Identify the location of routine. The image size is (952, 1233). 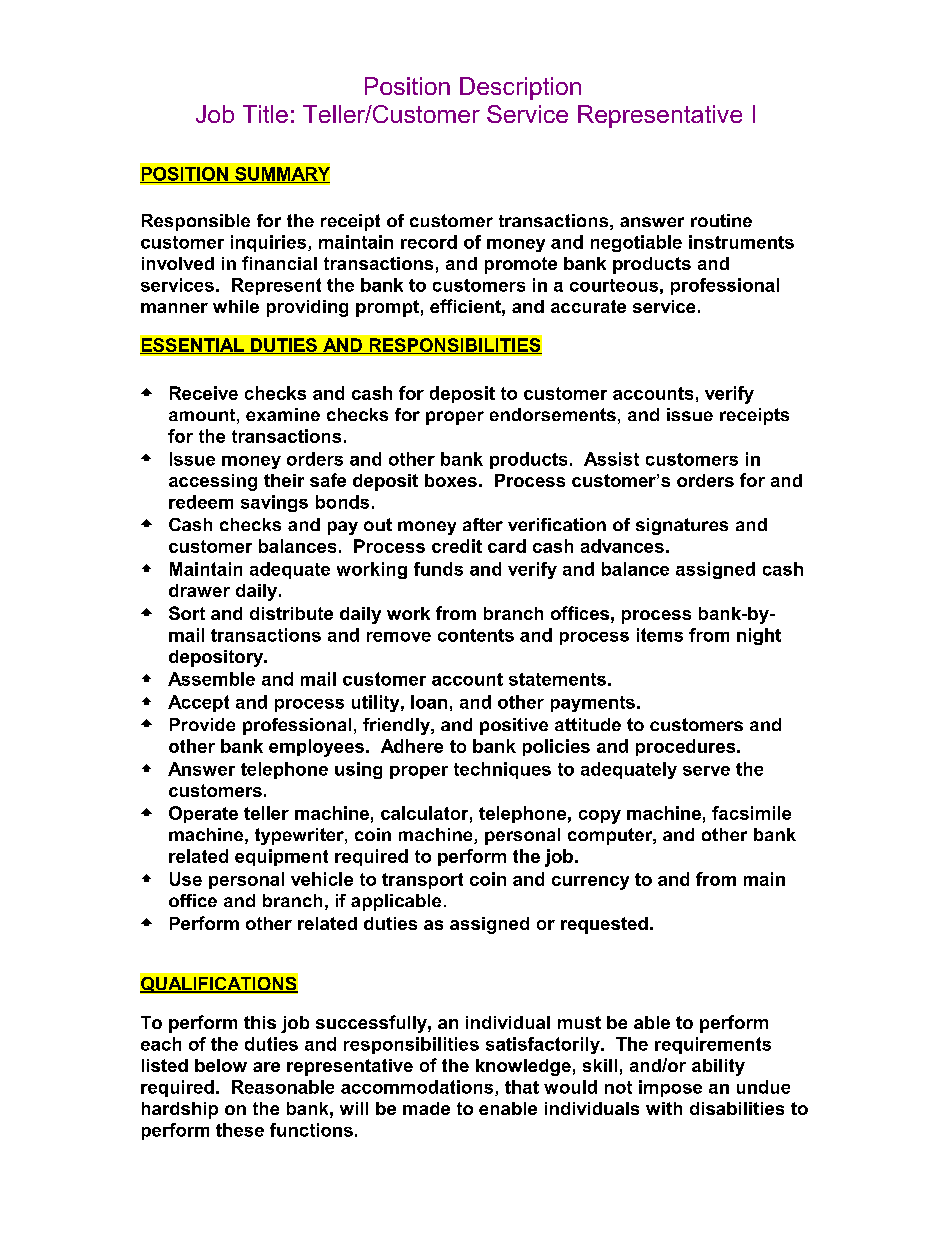
(721, 220).
